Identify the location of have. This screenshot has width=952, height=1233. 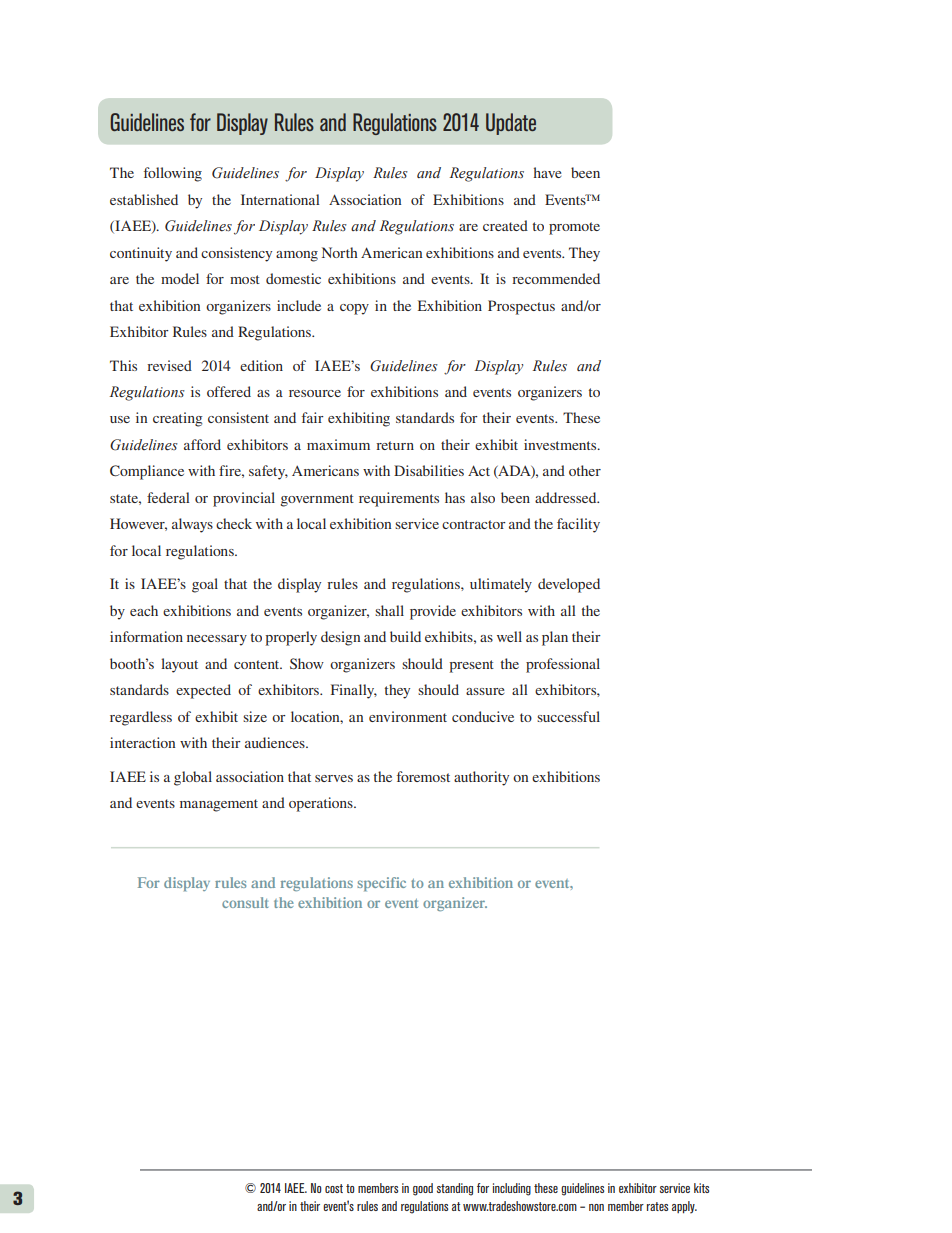
(547, 172).
